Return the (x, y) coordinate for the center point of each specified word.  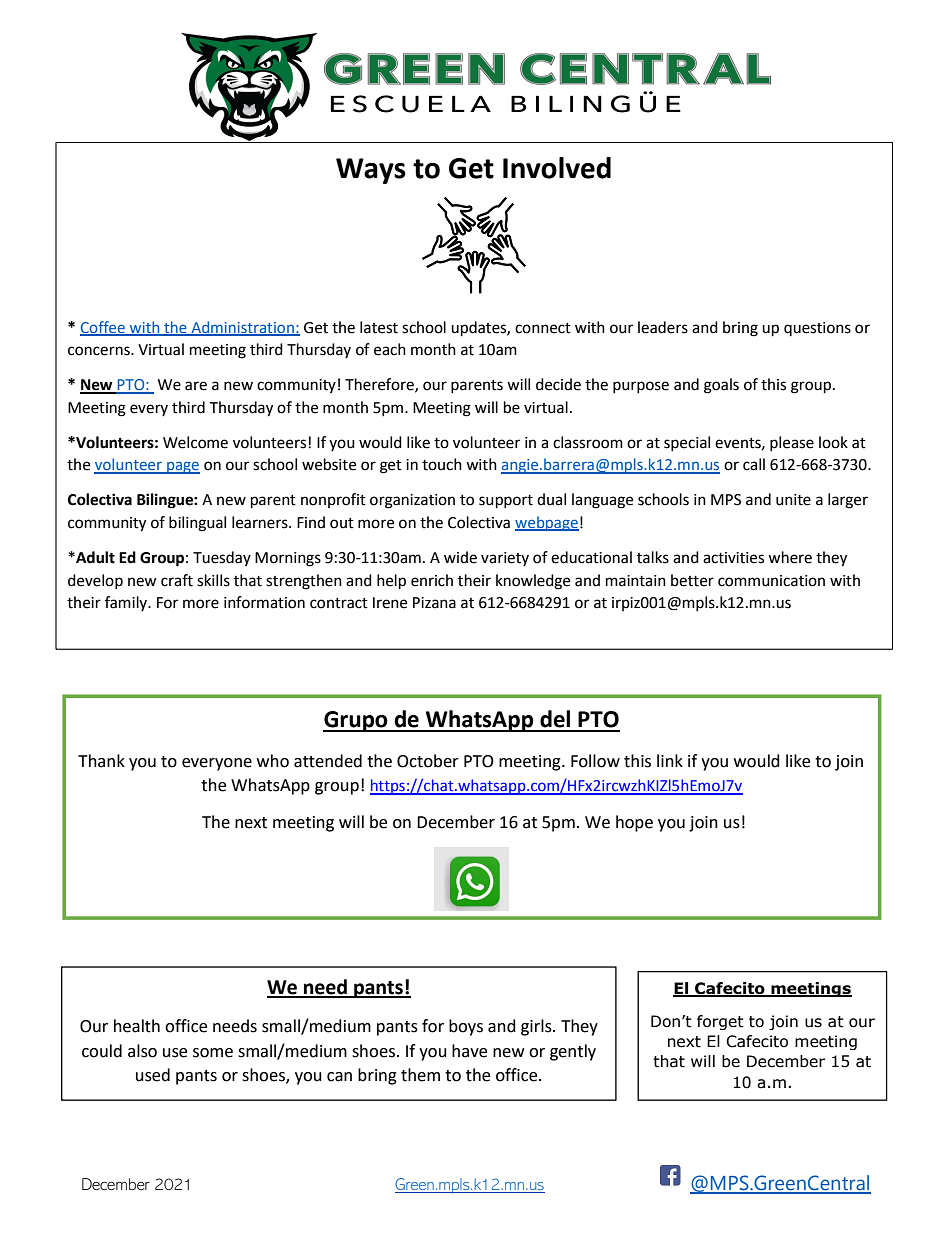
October (428, 761)
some (213, 1053)
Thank (101, 761)
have (469, 1051)
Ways (371, 171)
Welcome (195, 442)
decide (558, 384)
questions (817, 329)
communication (771, 581)
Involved (557, 168)
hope (634, 823)
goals (721, 386)
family (127, 603)
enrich (432, 580)
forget (720, 1022)
